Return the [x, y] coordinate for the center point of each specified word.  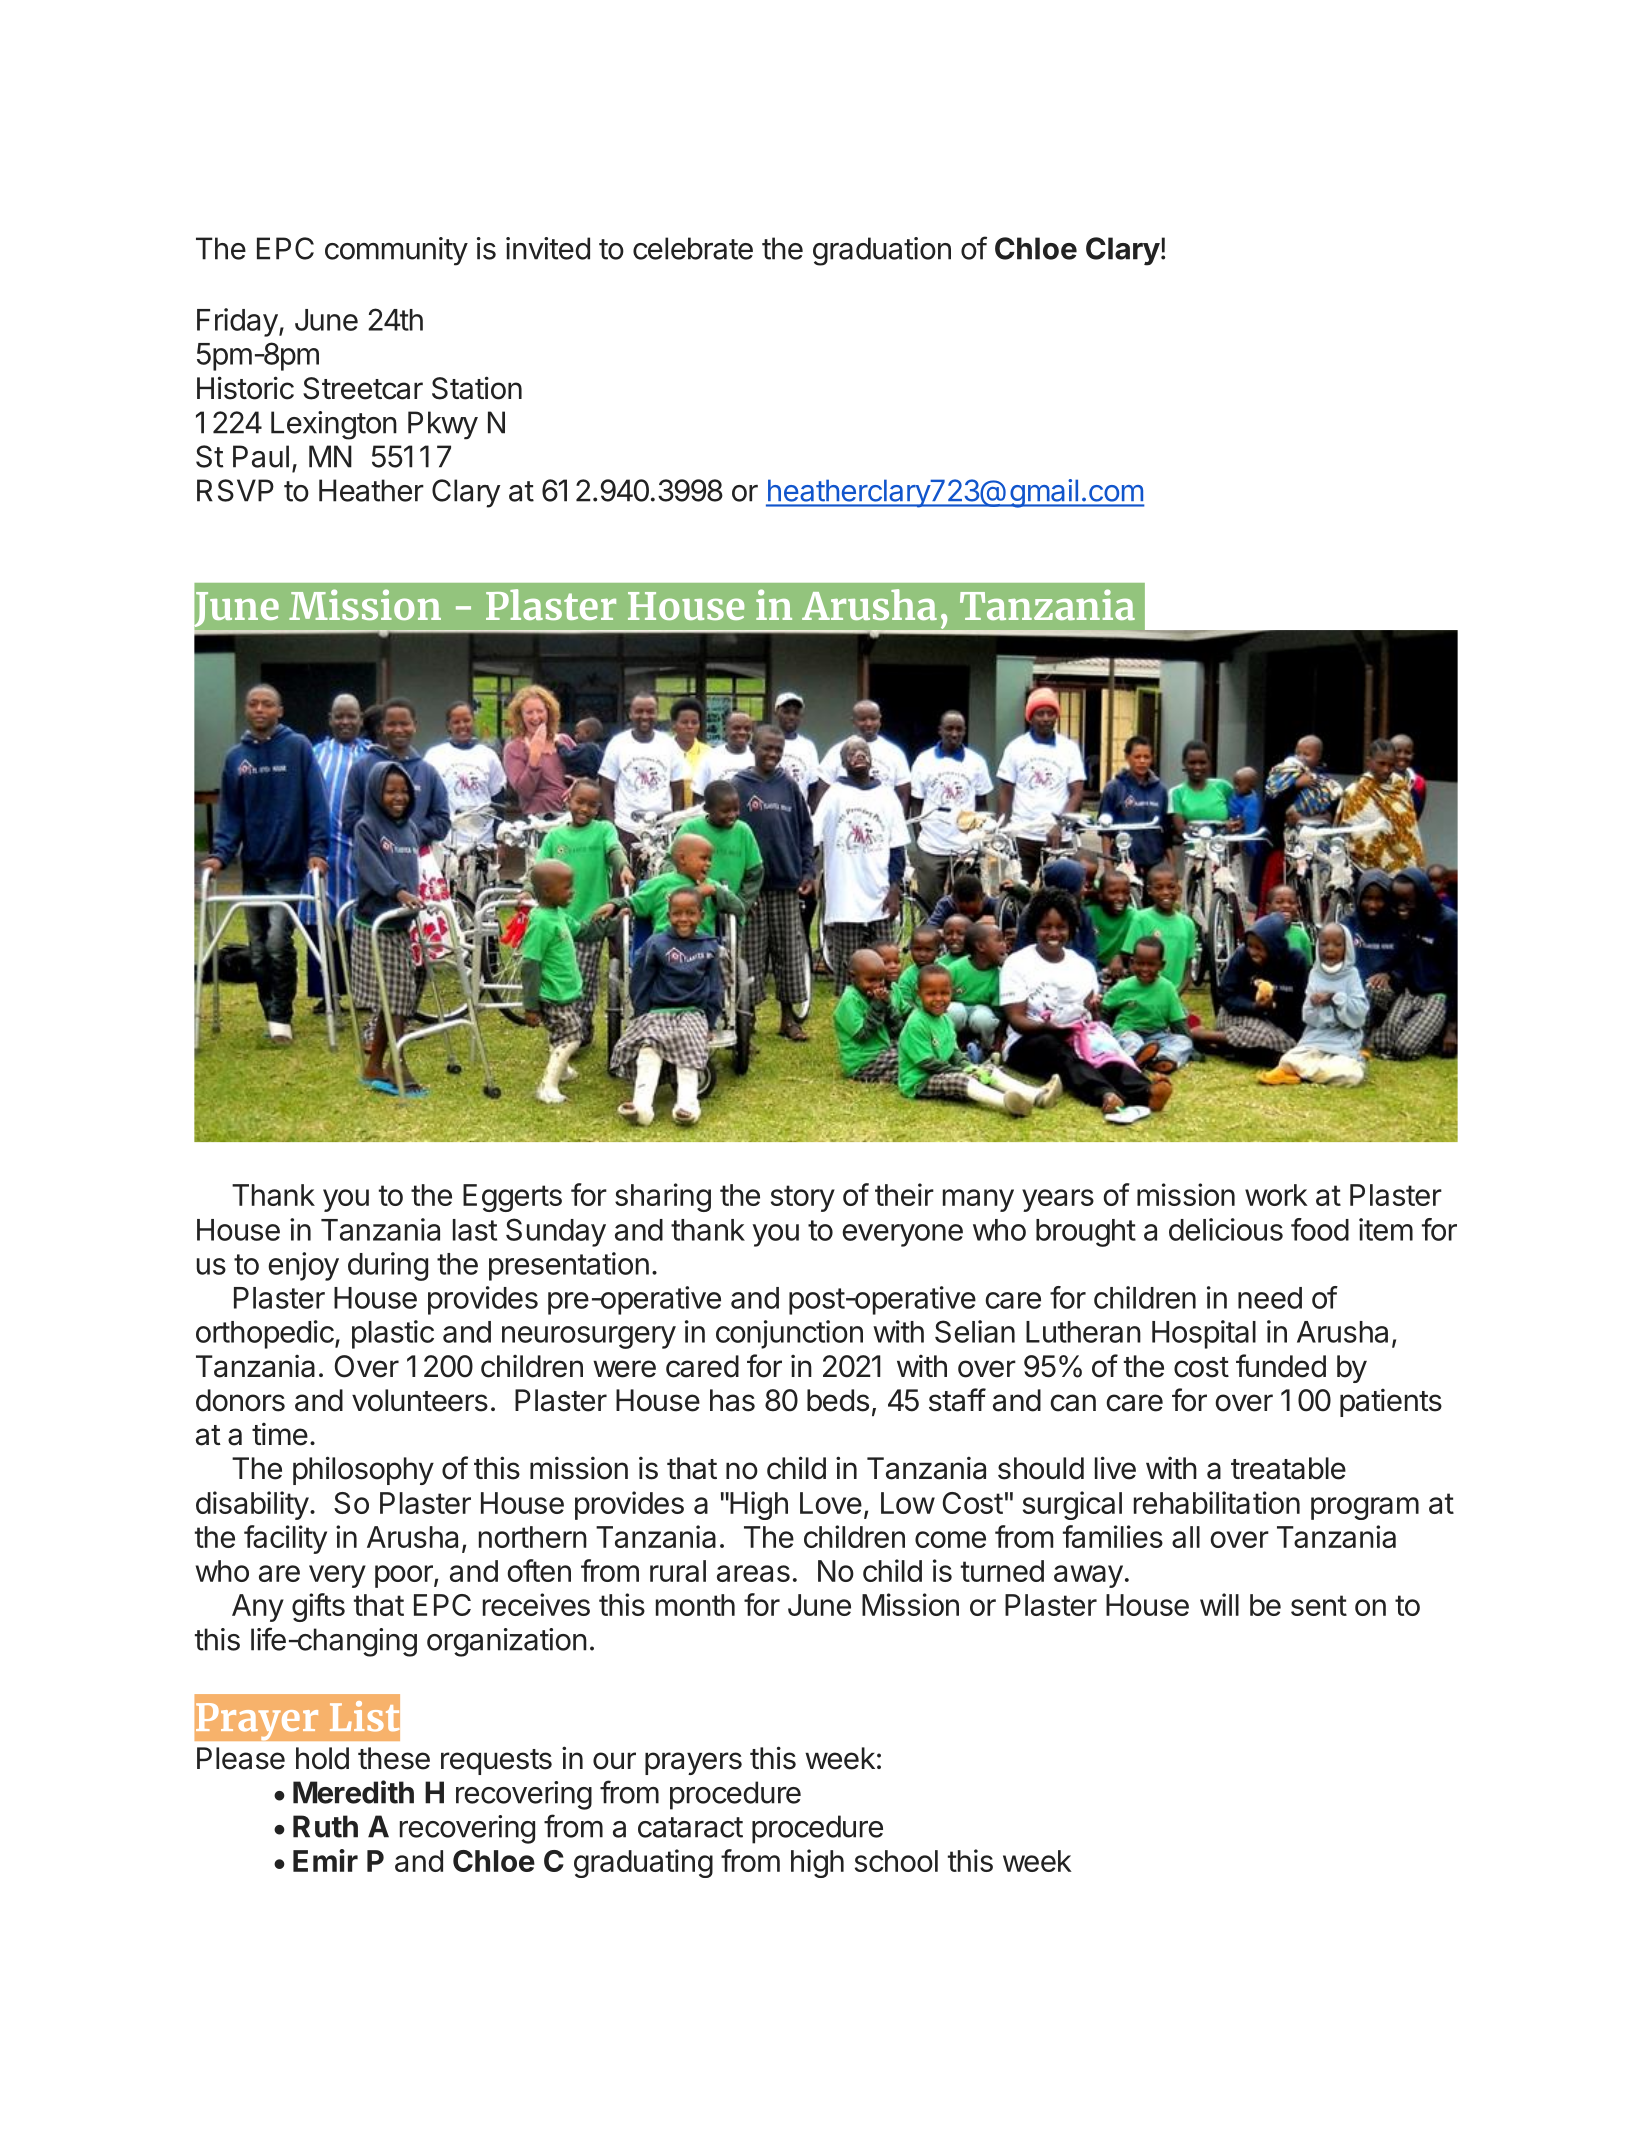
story [803, 1198]
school [896, 1861]
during [388, 1266]
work [1276, 1195]
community [396, 251]
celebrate [693, 248]
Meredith [353, 1792]
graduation [882, 251]
